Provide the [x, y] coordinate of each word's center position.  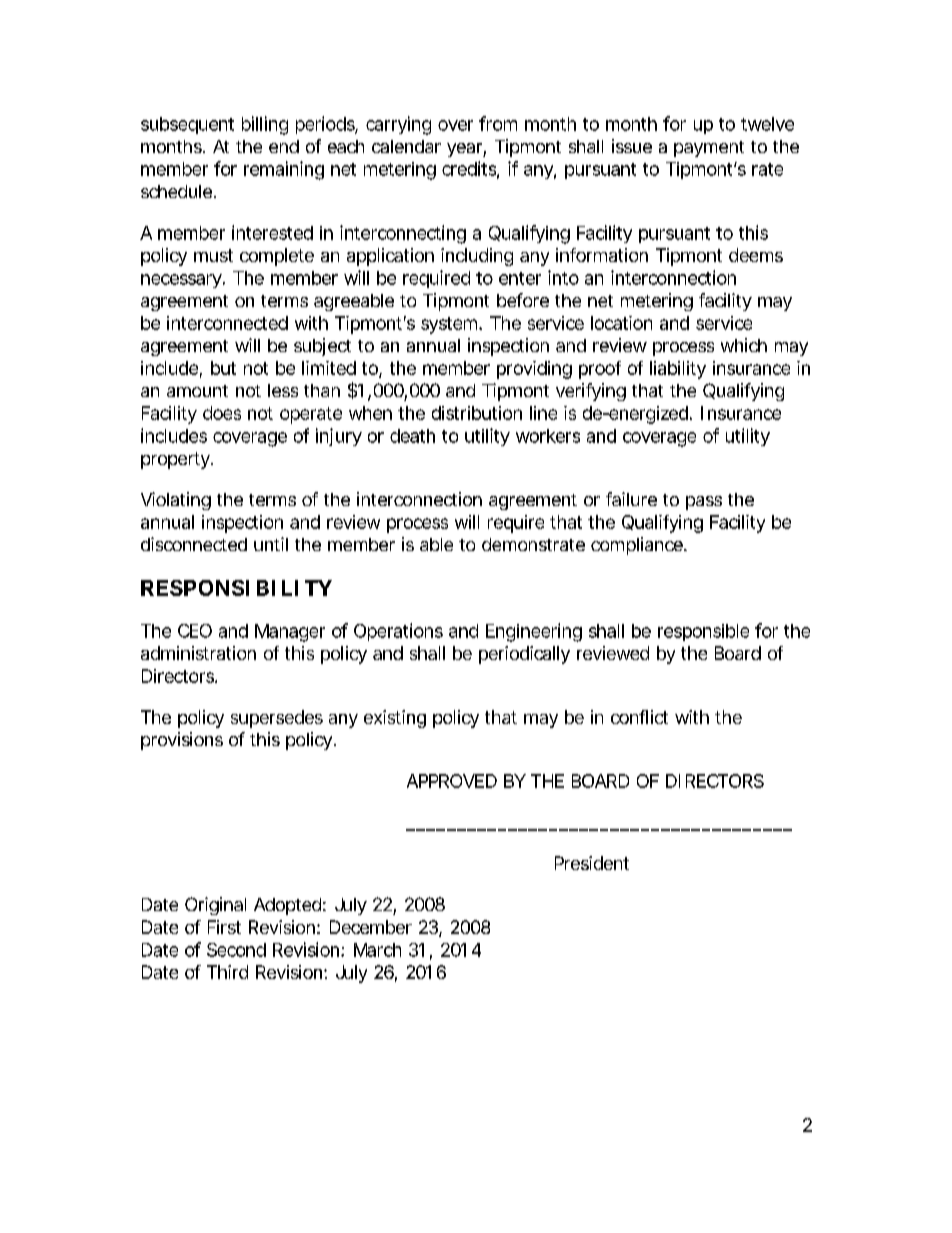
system [450, 325]
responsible [703, 632]
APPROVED [452, 781]
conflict [639, 717]
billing [265, 125]
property [176, 460]
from [498, 123]
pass [704, 503]
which [744, 345]
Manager [290, 633]
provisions [182, 741]
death [412, 436]
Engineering [534, 632]
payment [709, 149]
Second [236, 950]
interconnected [227, 323]
